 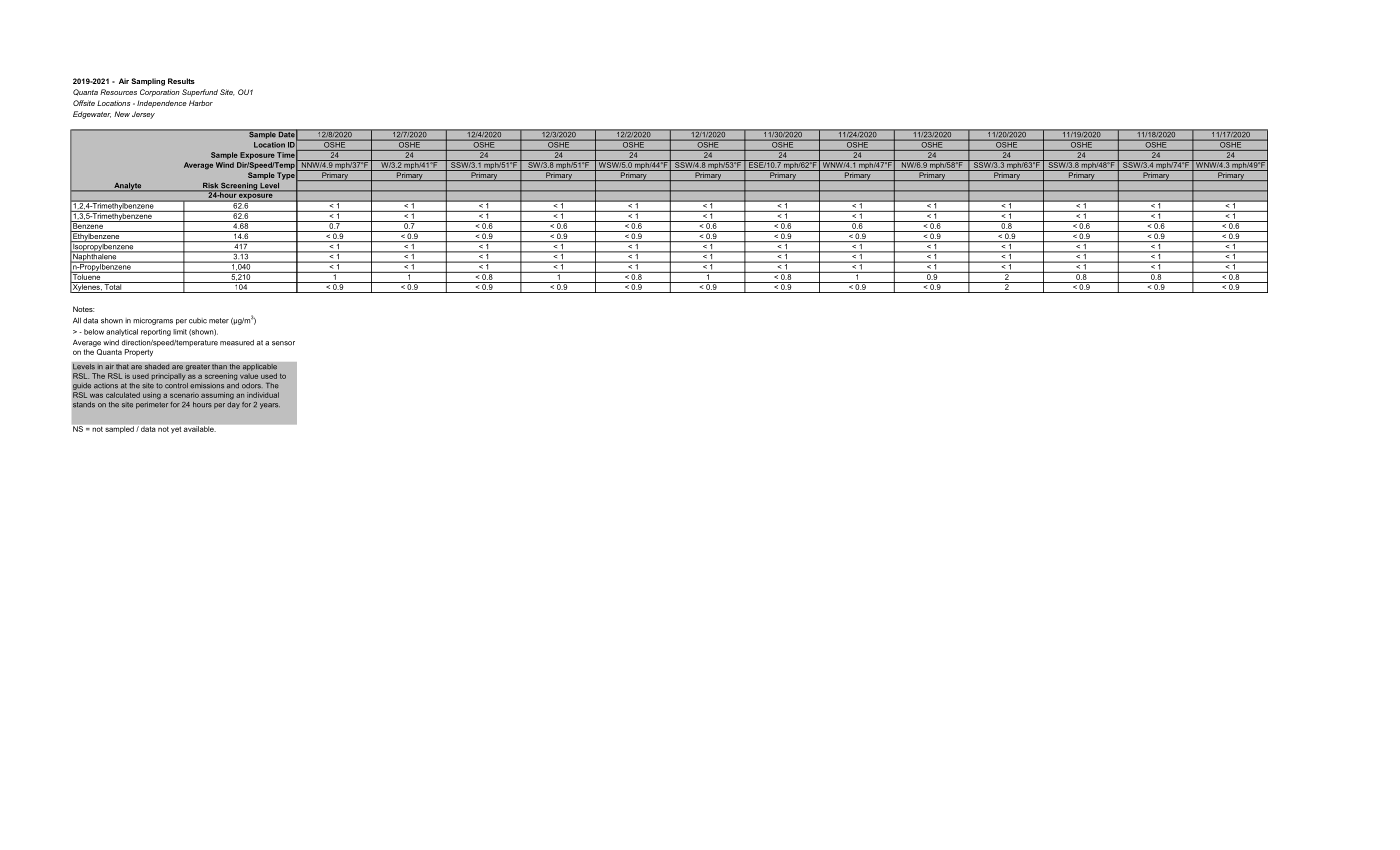 What do you see at coordinates (270, 406) in the page?
I see `years` at bounding box center [270, 406].
